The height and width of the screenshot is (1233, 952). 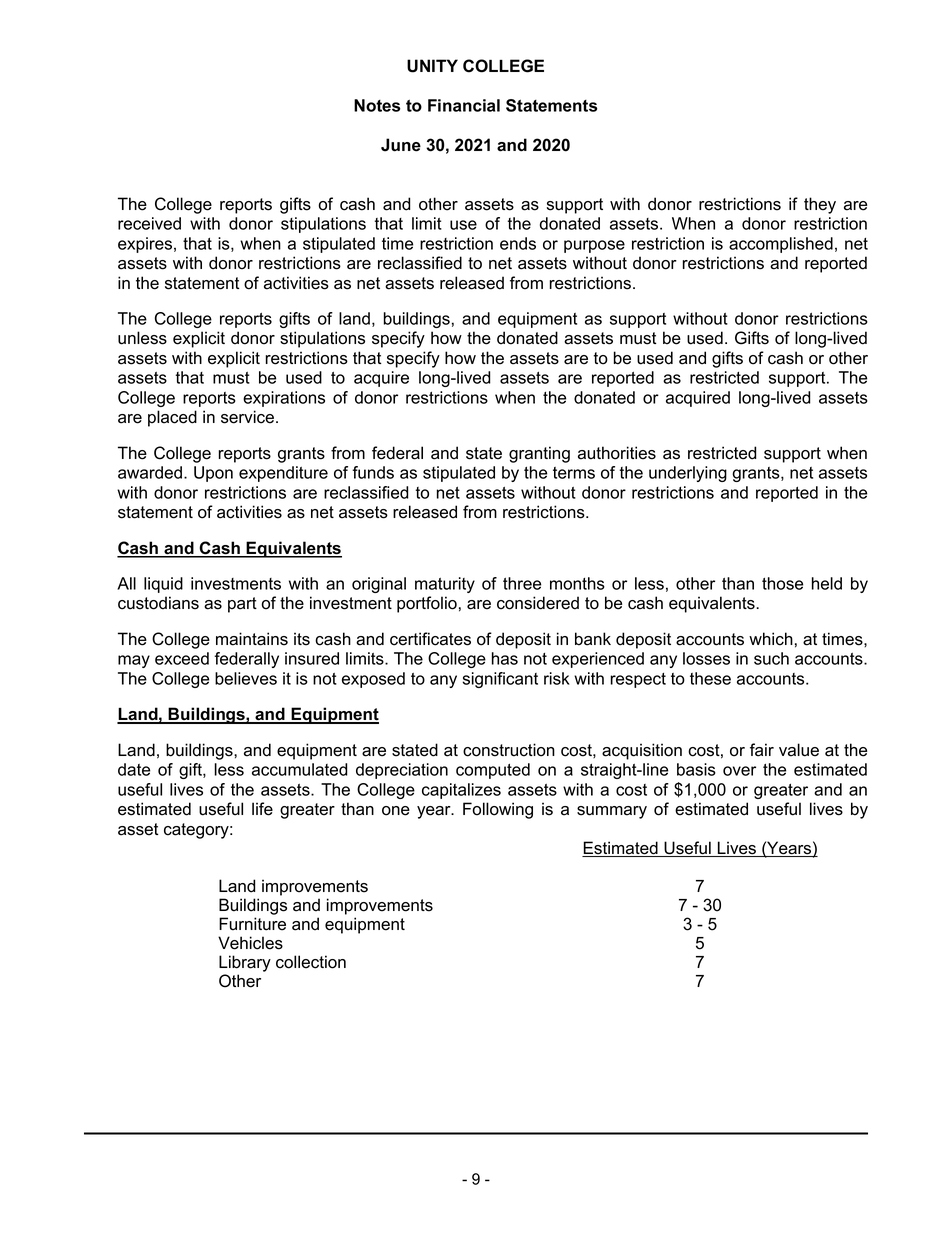 I want to click on granting, so click(x=539, y=454).
